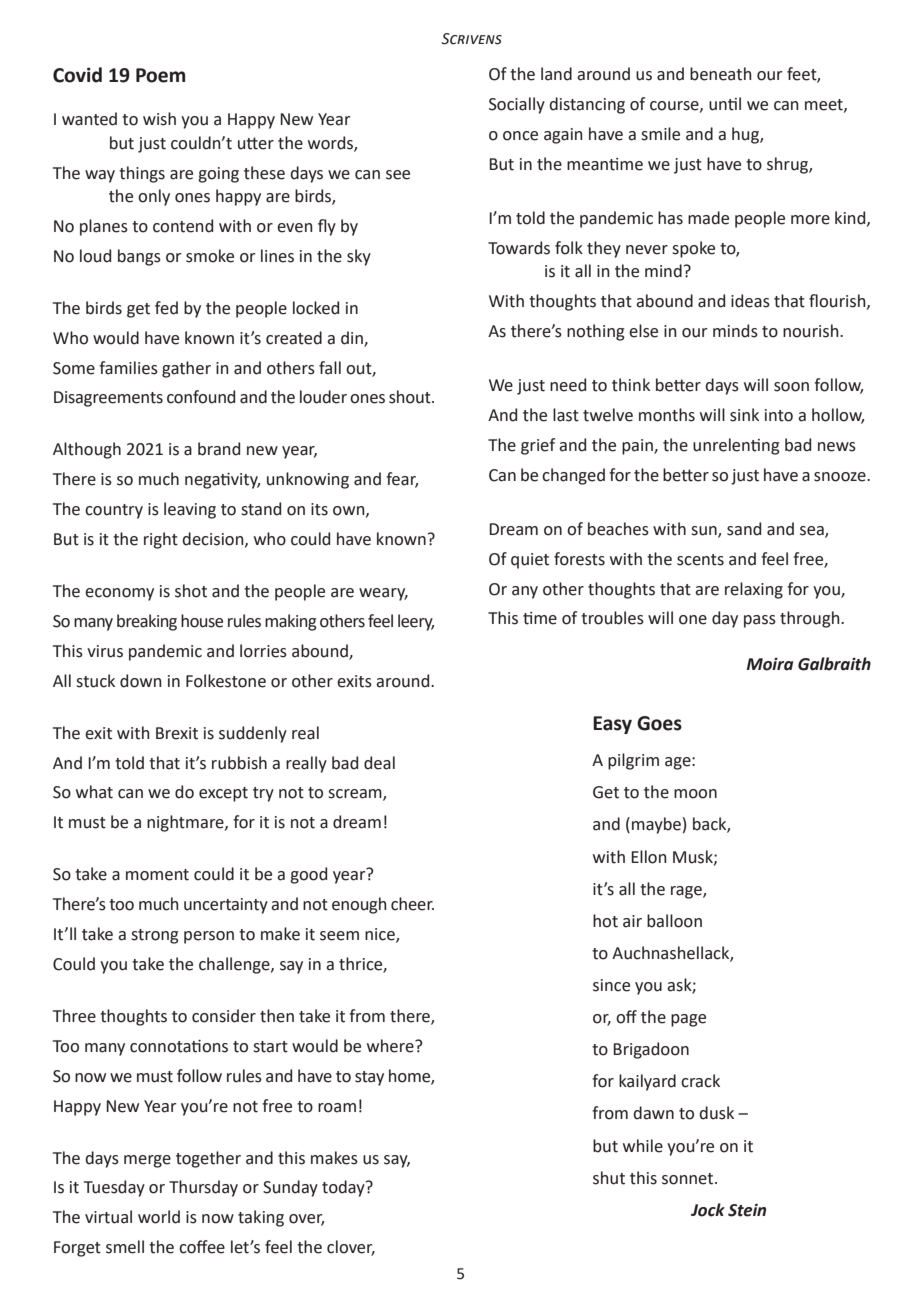  What do you see at coordinates (344, 1188) in the page?
I see `today` at bounding box center [344, 1188].
